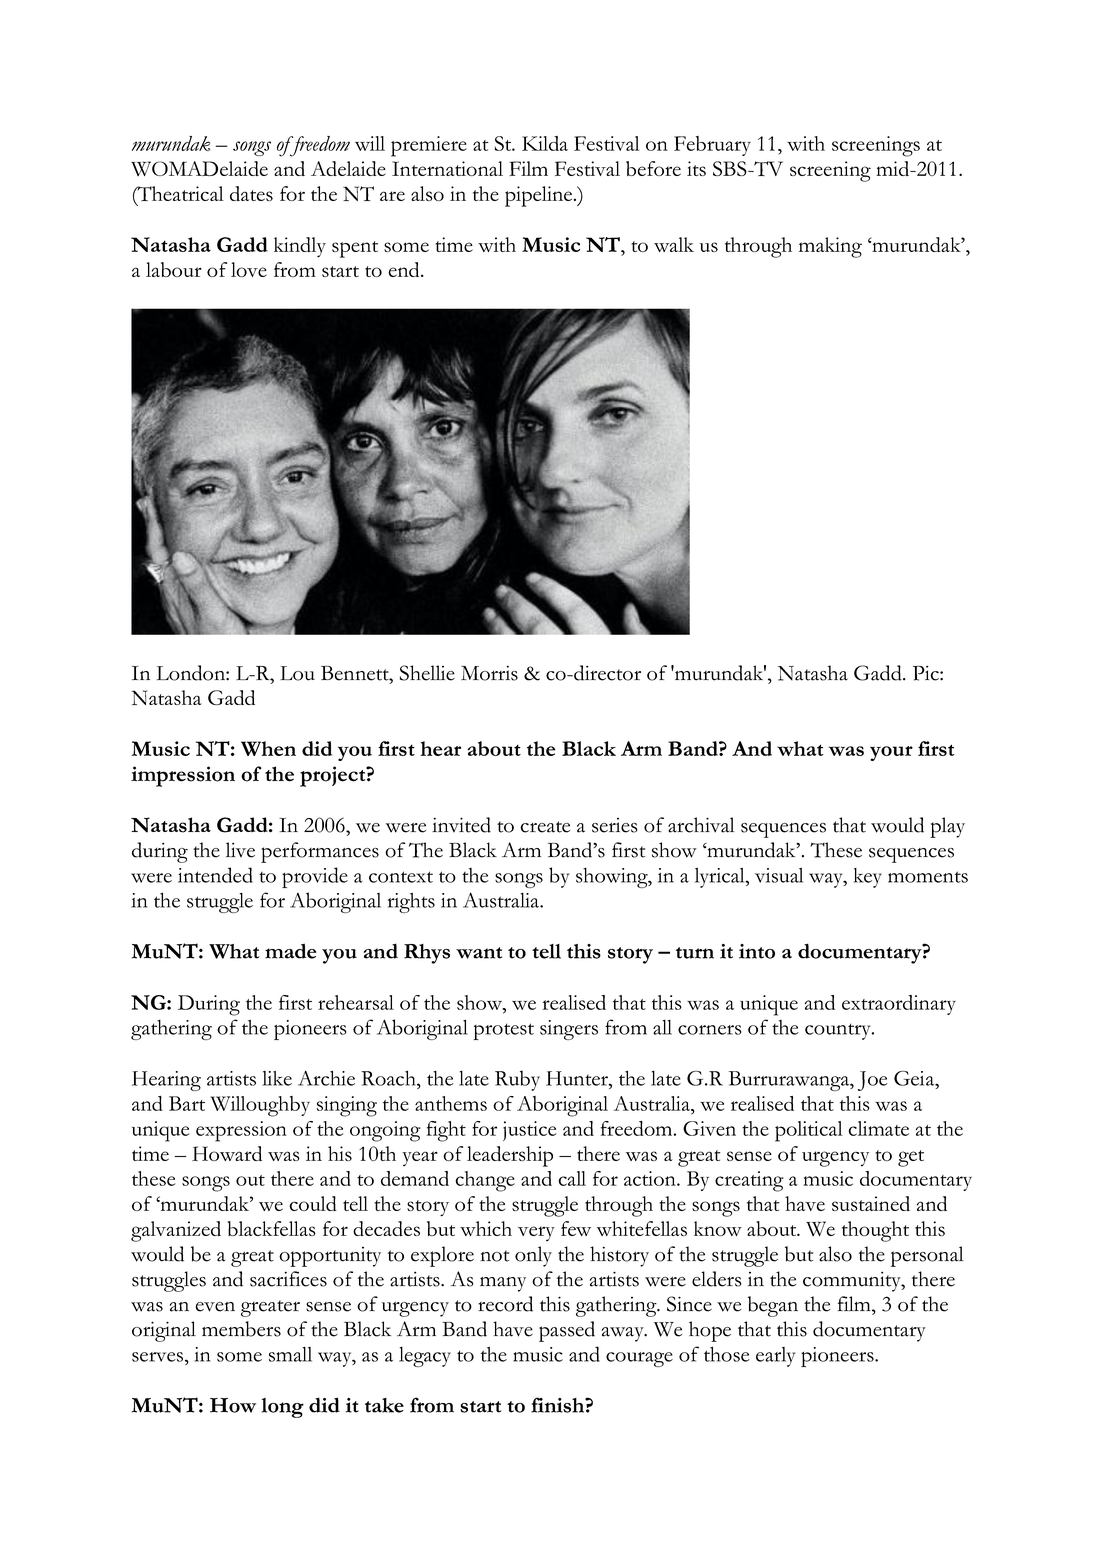  Describe the element at coordinates (251, 193) in the screenshot. I see `dates` at that location.
